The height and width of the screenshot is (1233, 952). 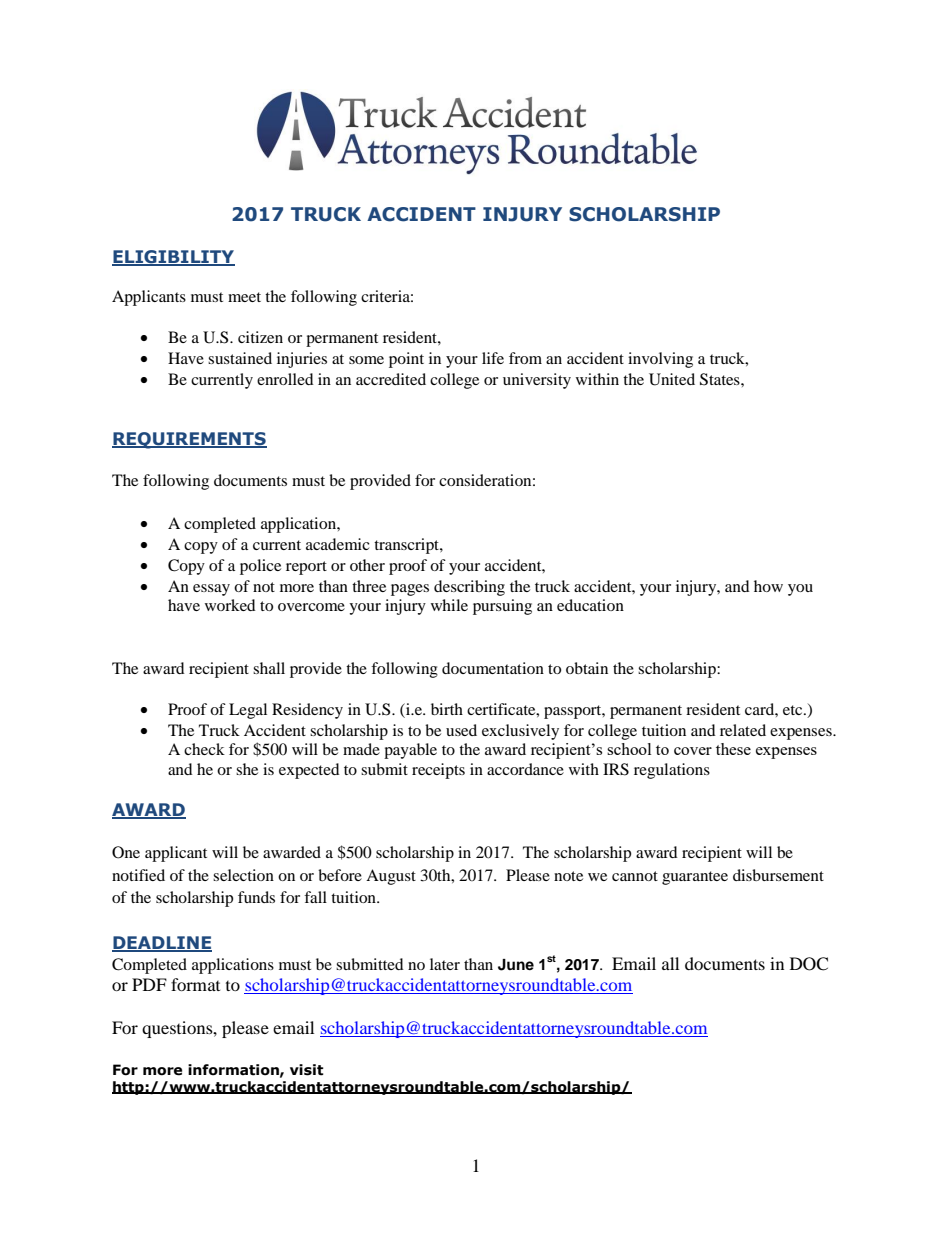 What do you see at coordinates (244, 297) in the screenshot?
I see `meet` at bounding box center [244, 297].
